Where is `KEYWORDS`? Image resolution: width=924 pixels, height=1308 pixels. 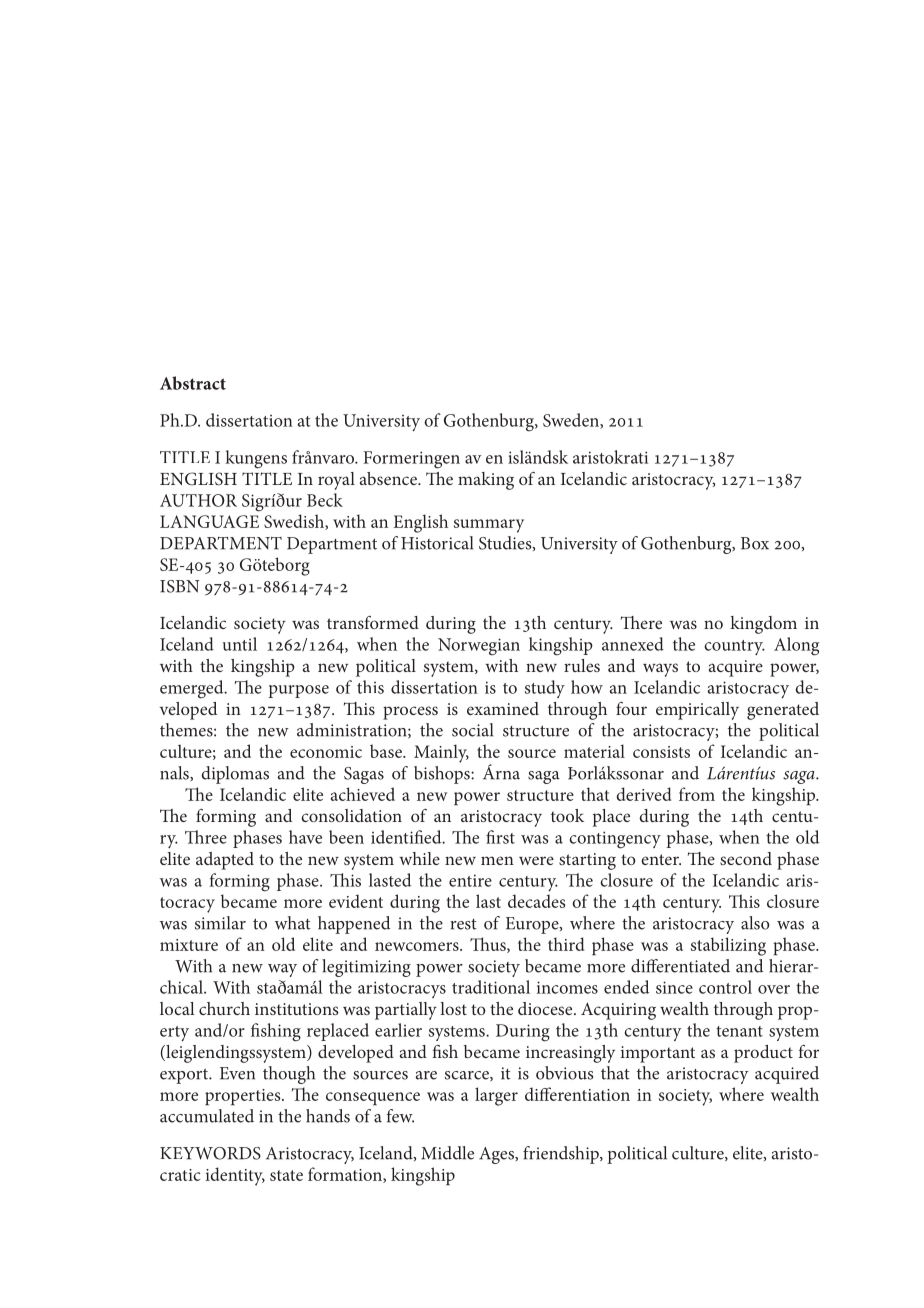
KEYWORDS is located at coordinates (210, 1153).
